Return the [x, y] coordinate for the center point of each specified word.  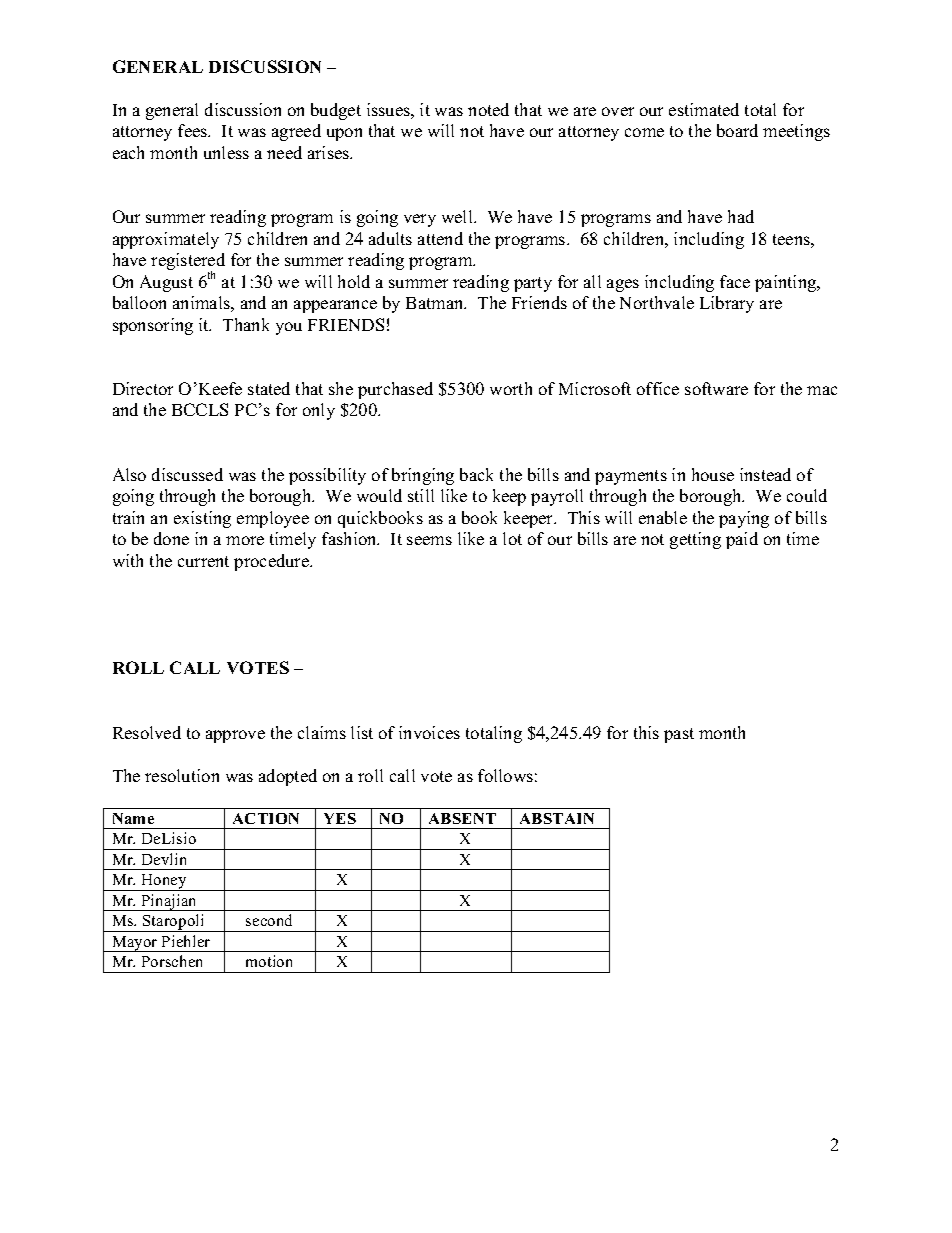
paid [742, 540]
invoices [429, 732]
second [269, 920]
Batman [436, 303]
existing [202, 519]
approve [235, 736]
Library [727, 304]
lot [512, 538]
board [737, 130]
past [679, 735]
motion [269, 961]
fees [194, 130]
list [362, 732]
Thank [246, 324]
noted [488, 109]
